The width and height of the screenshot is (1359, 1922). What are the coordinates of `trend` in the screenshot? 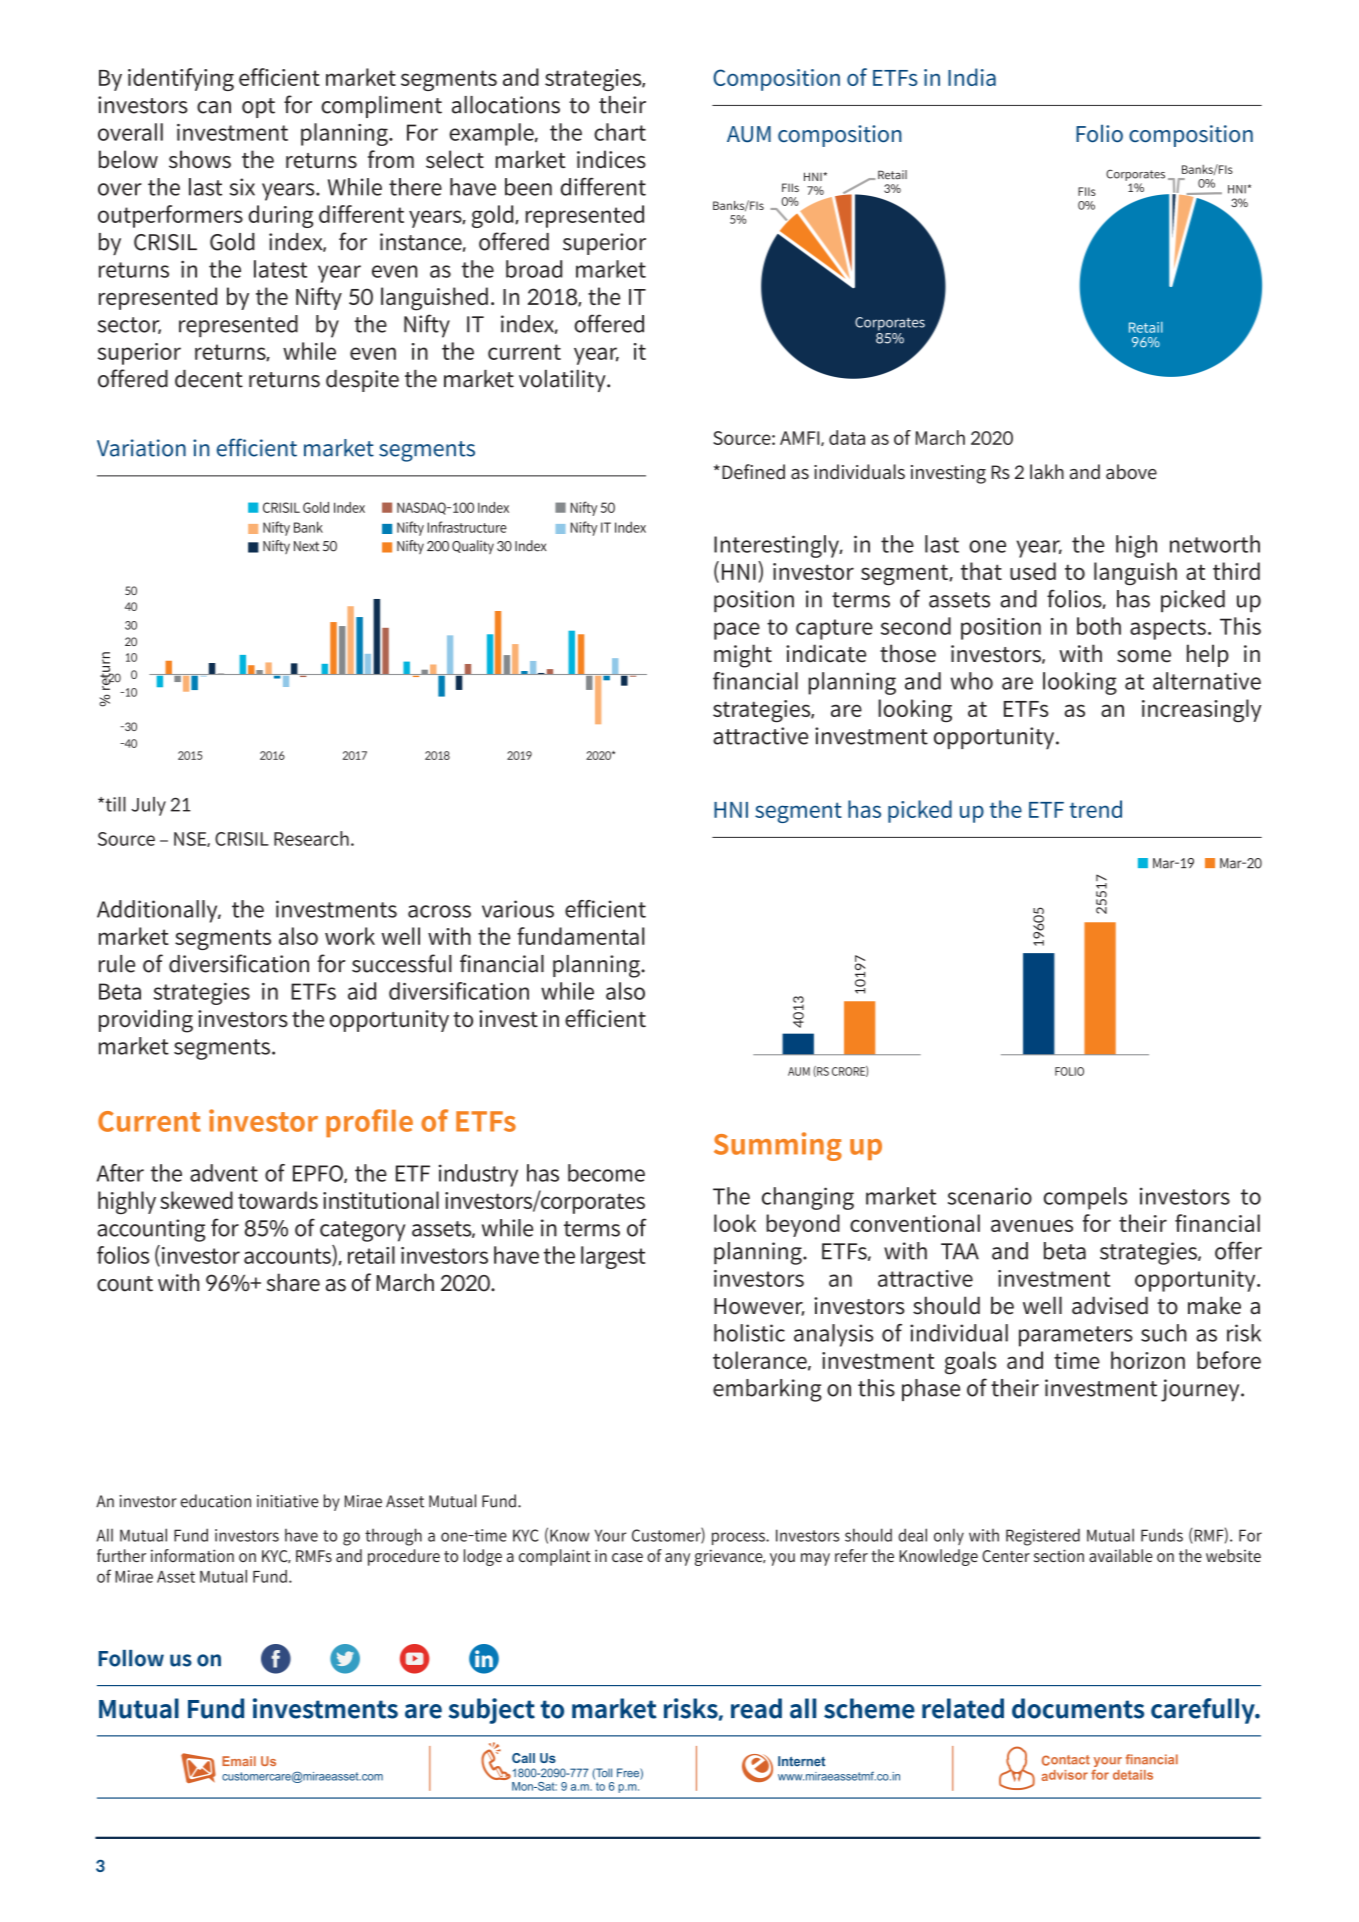 It's located at (1095, 809).
